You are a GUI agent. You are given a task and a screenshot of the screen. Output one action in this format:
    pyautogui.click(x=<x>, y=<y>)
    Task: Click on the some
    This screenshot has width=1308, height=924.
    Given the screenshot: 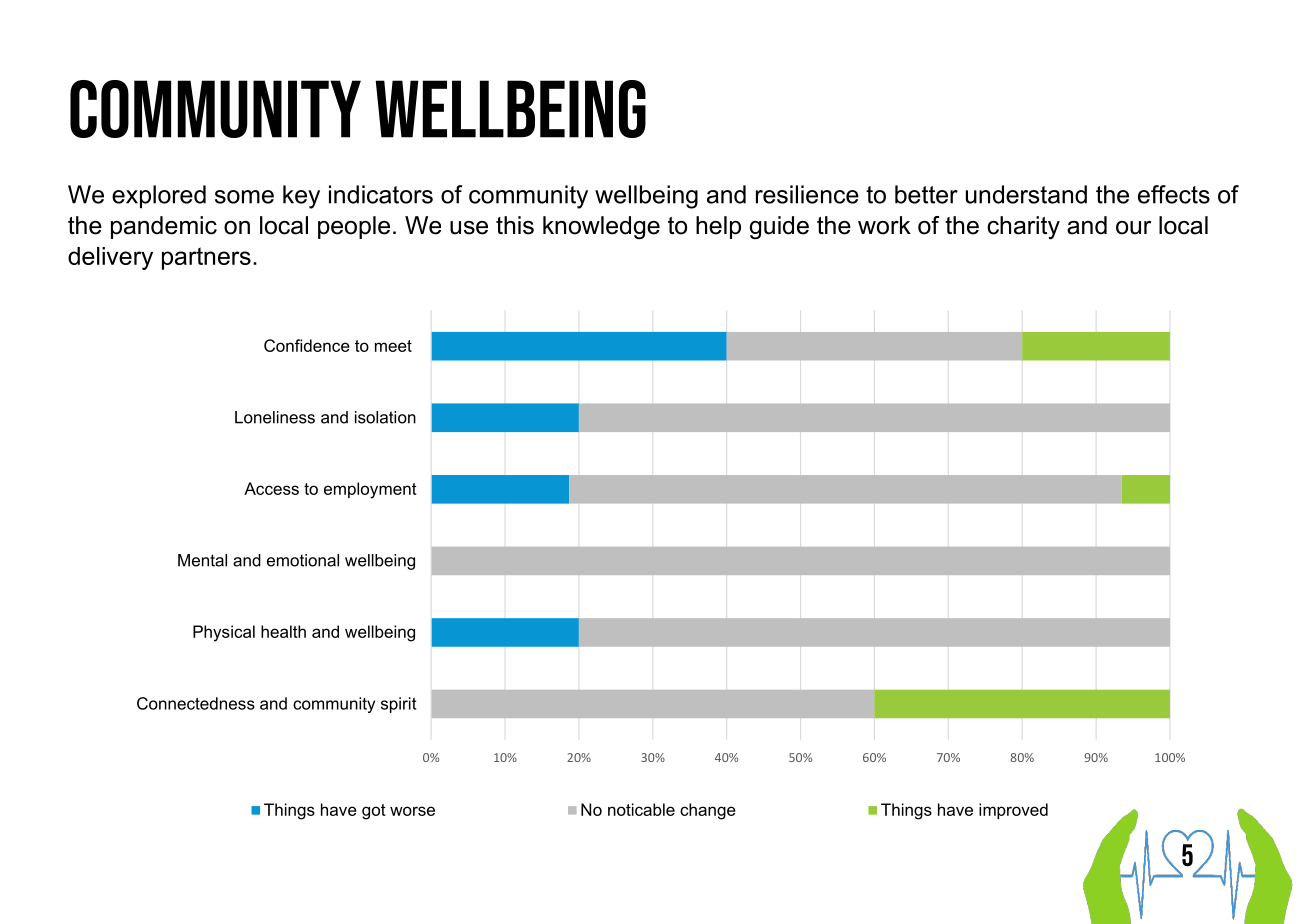 What is the action you would take?
    pyautogui.click(x=244, y=197)
